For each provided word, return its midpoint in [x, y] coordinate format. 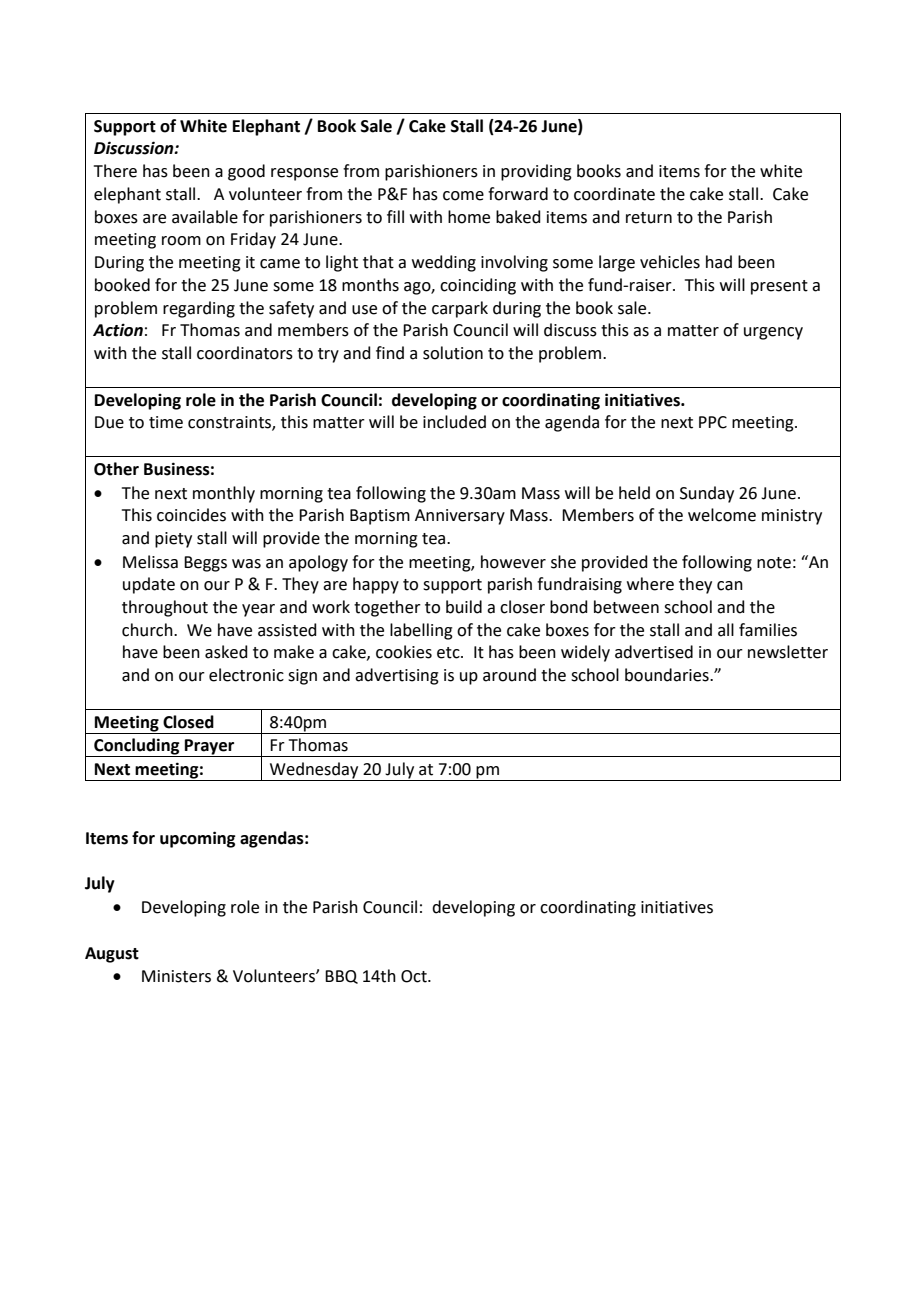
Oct [415, 976]
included [454, 422]
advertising [397, 676]
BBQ [341, 977]
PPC [713, 422]
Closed [188, 722]
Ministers [176, 976]
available [205, 217]
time [166, 422]
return [649, 218]
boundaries [668, 675]
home [469, 217]
